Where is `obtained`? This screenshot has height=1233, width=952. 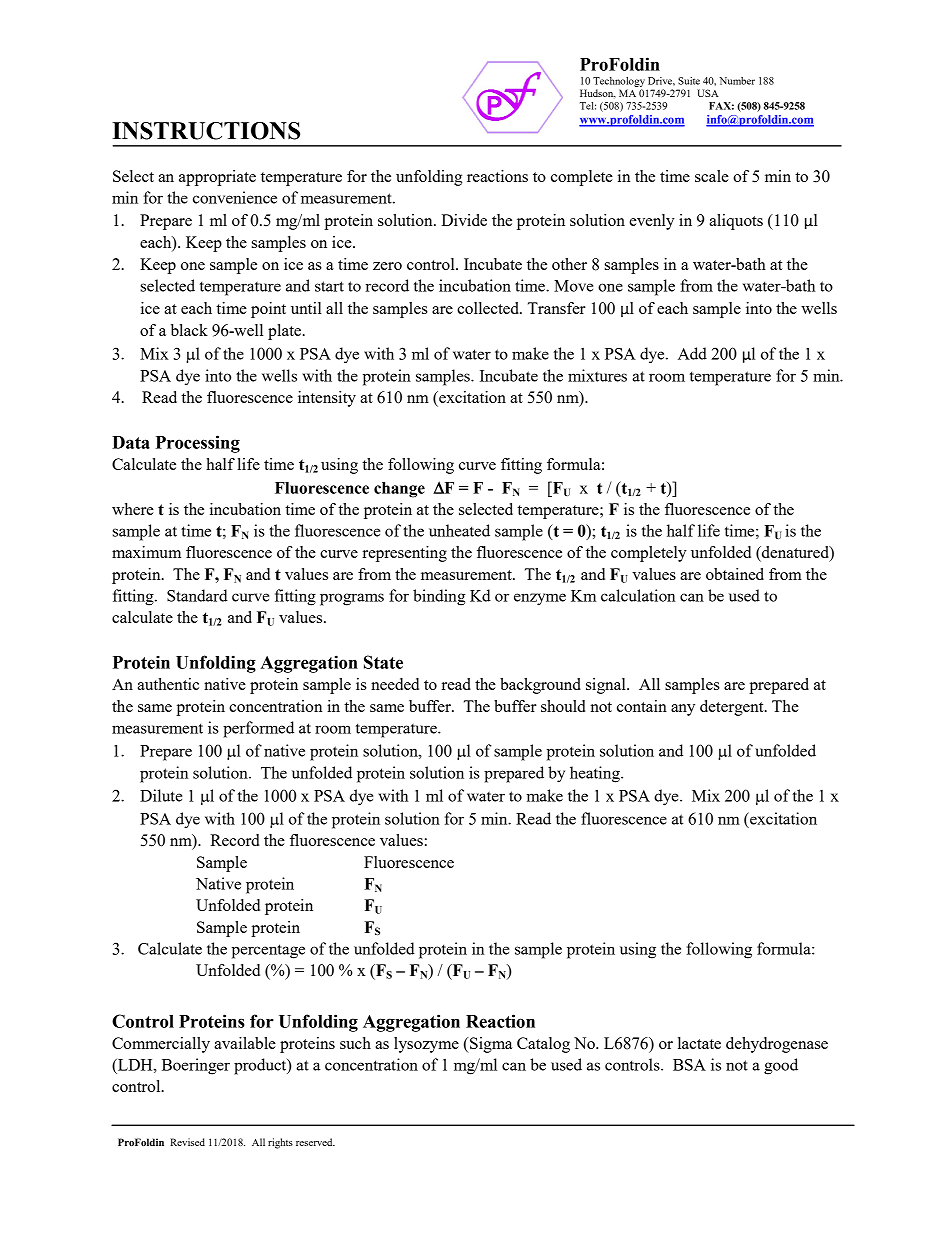 obtained is located at coordinates (735, 574).
